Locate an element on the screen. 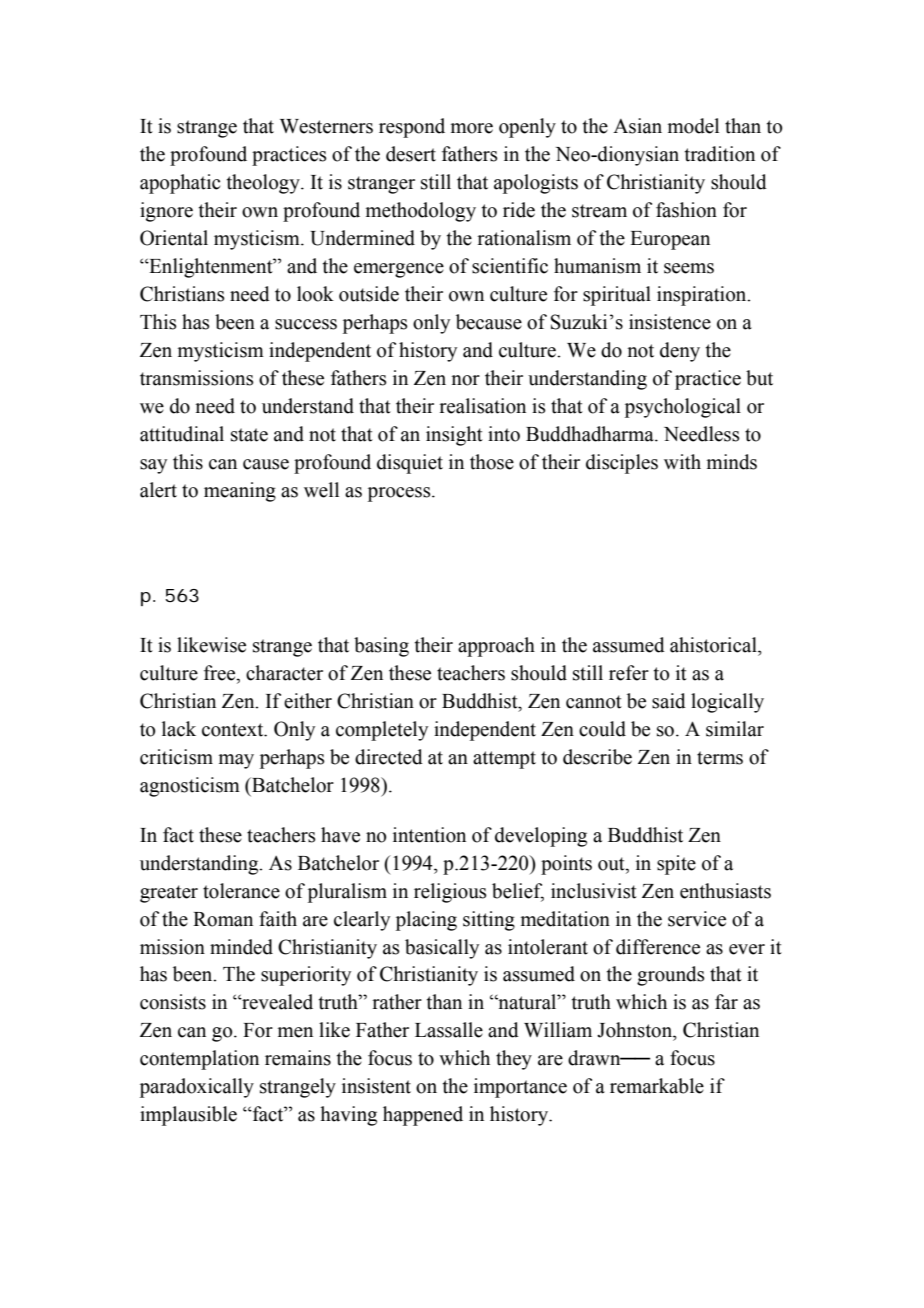 The height and width of the screenshot is (1308, 924). tradition is located at coordinates (720, 154).
